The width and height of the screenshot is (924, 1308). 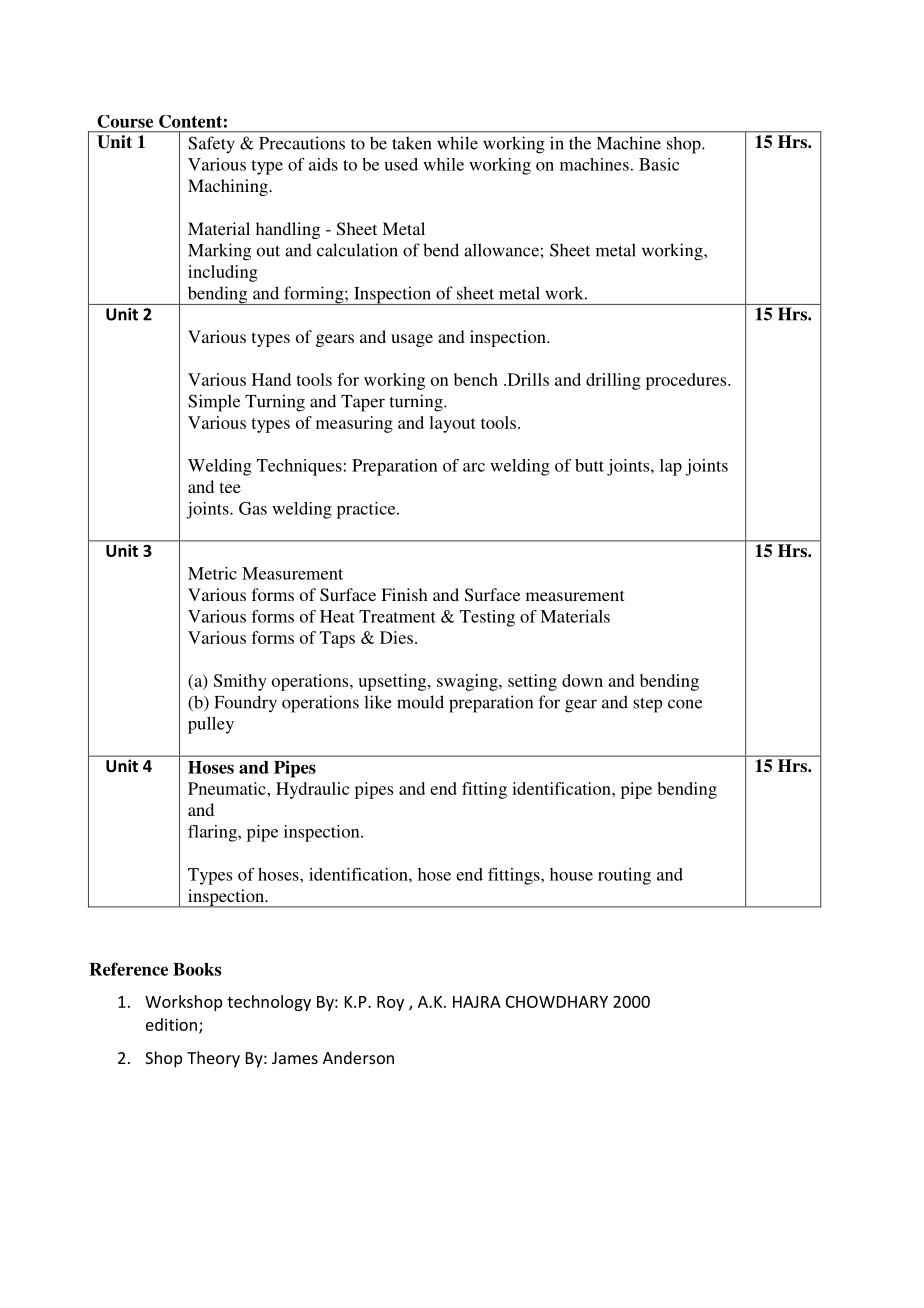 What do you see at coordinates (211, 144) in the screenshot?
I see `Safety` at bounding box center [211, 144].
